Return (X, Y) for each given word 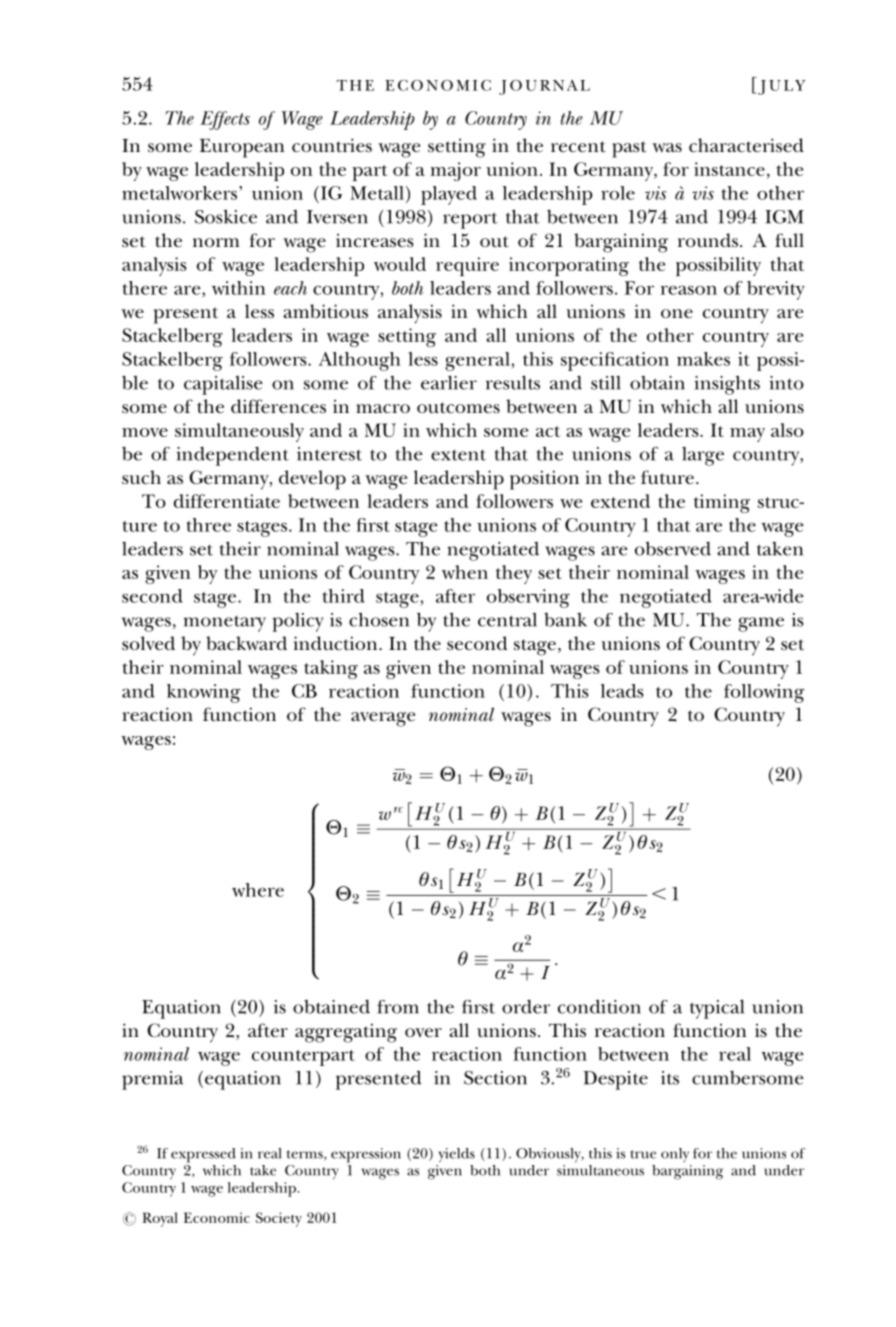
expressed (203, 1155)
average (383, 719)
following (764, 693)
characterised (746, 145)
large (703, 456)
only (675, 1155)
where (258, 890)
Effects (225, 120)
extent (458, 455)
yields (456, 1155)
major (455, 171)
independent (232, 456)
